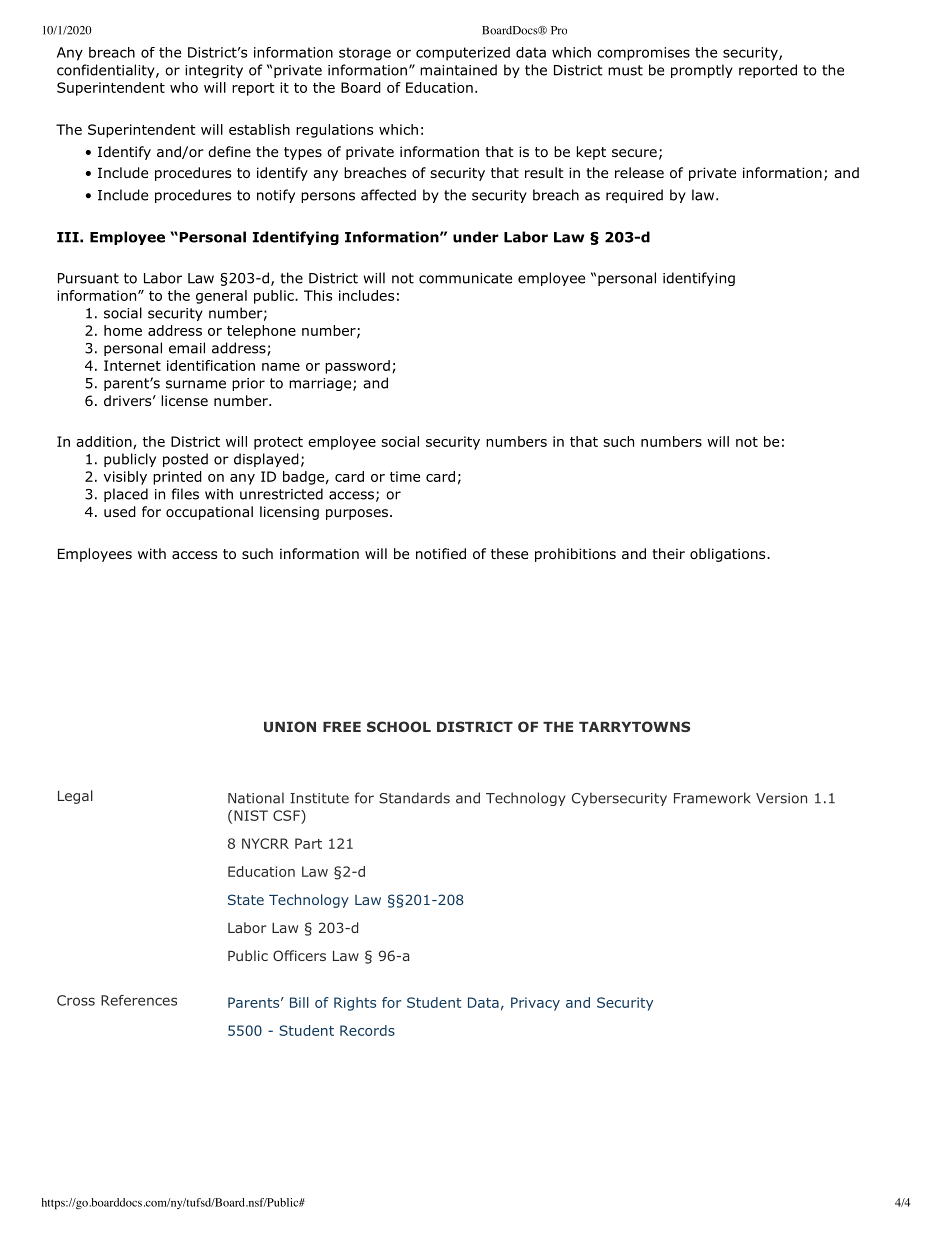  What do you see at coordinates (668, 553) in the screenshot?
I see `their` at bounding box center [668, 553].
